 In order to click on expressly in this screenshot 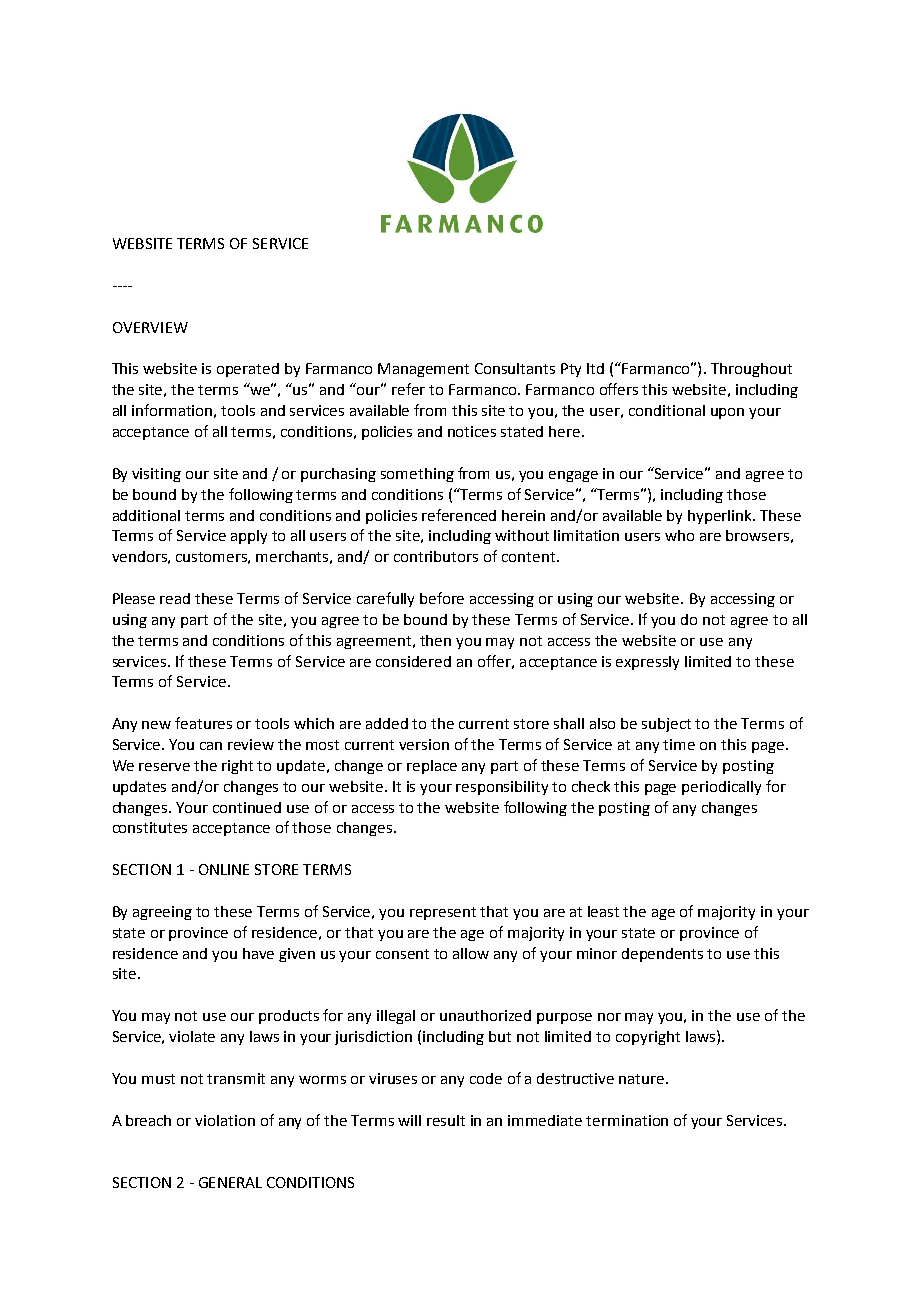, I will do `click(647, 663)`.
